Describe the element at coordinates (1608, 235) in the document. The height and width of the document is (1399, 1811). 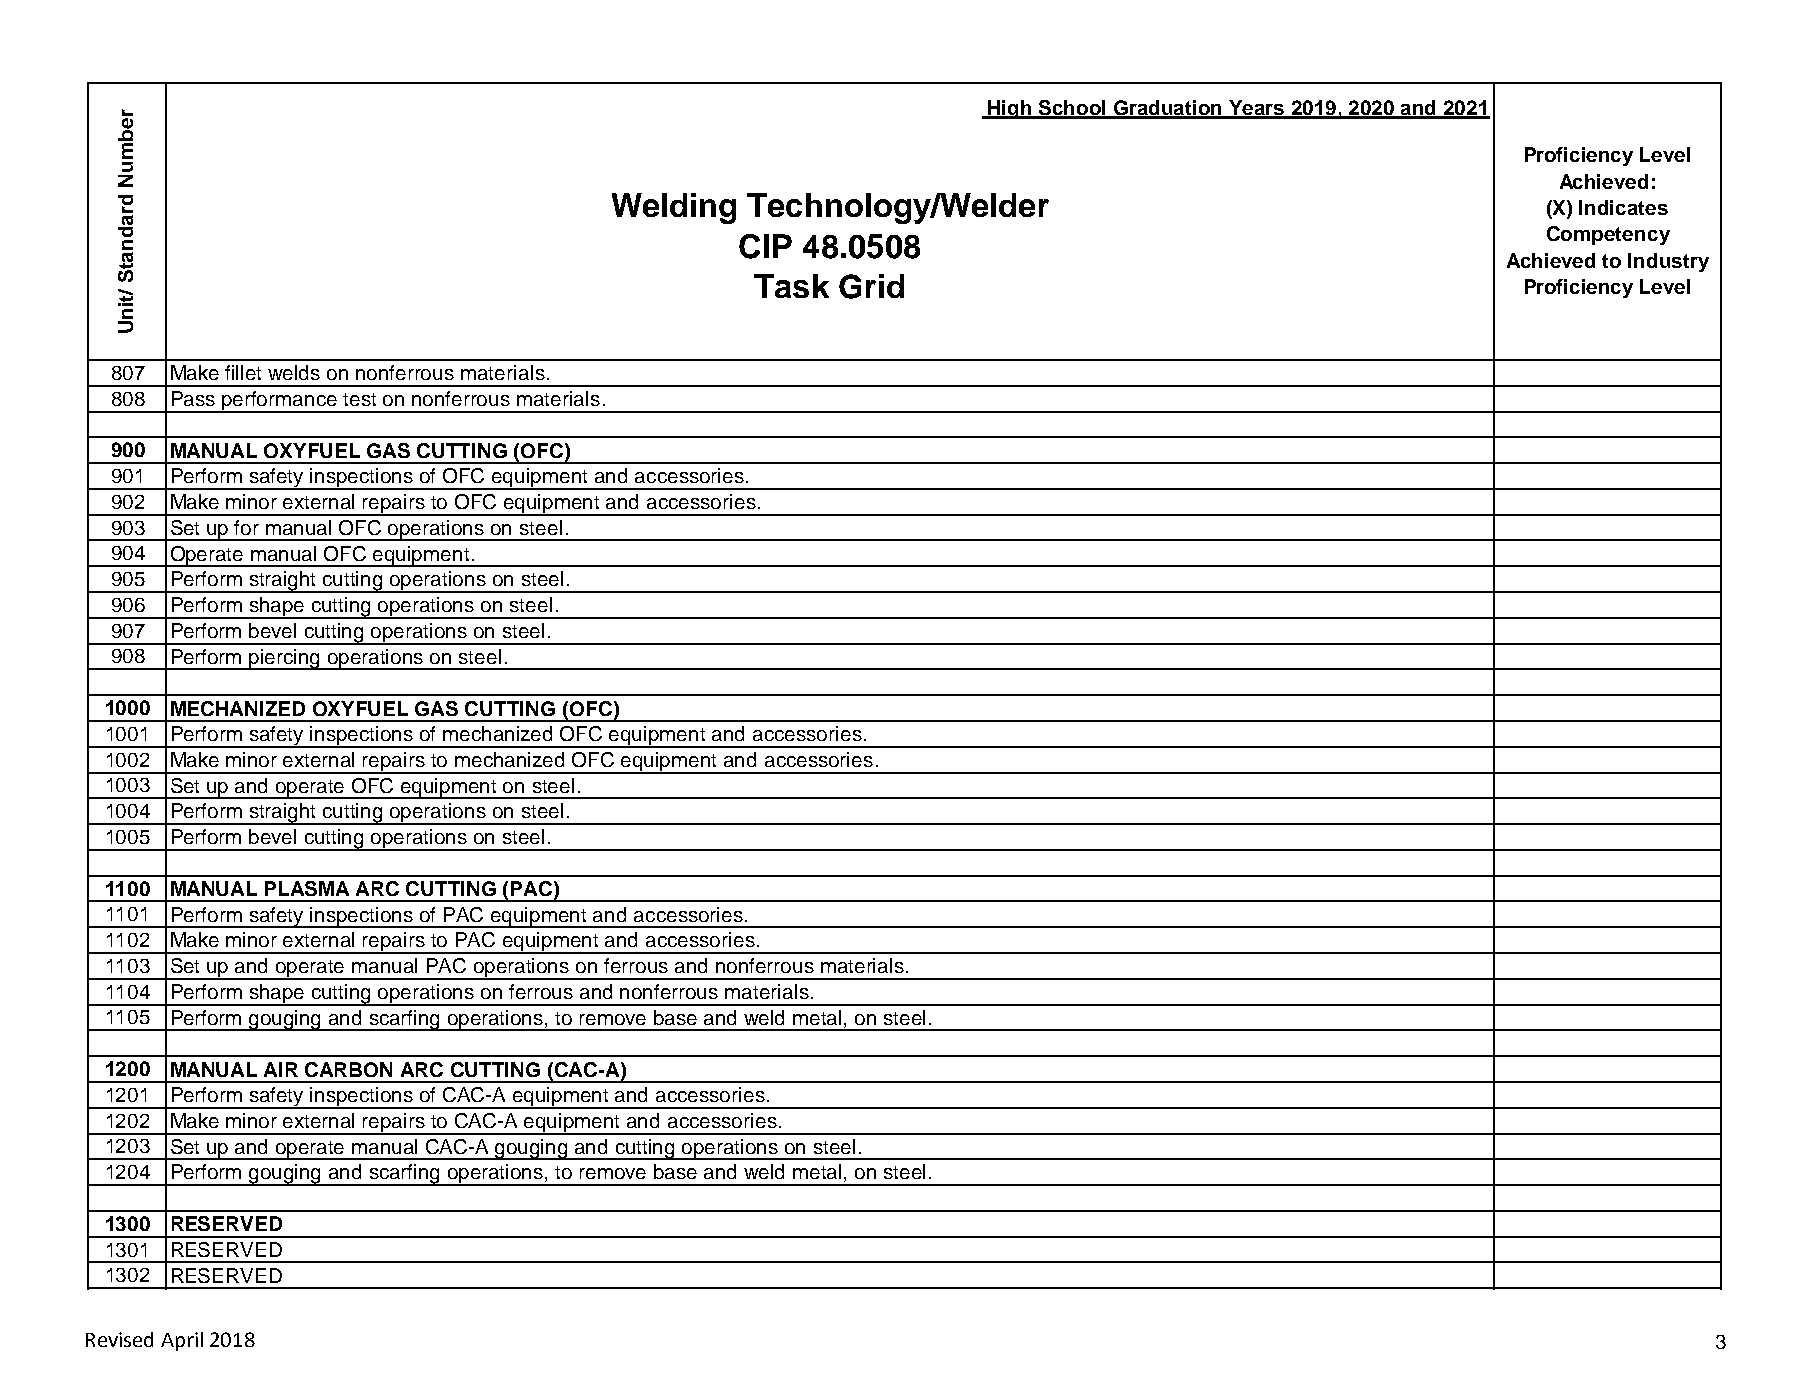
I see `Competency` at that location.
